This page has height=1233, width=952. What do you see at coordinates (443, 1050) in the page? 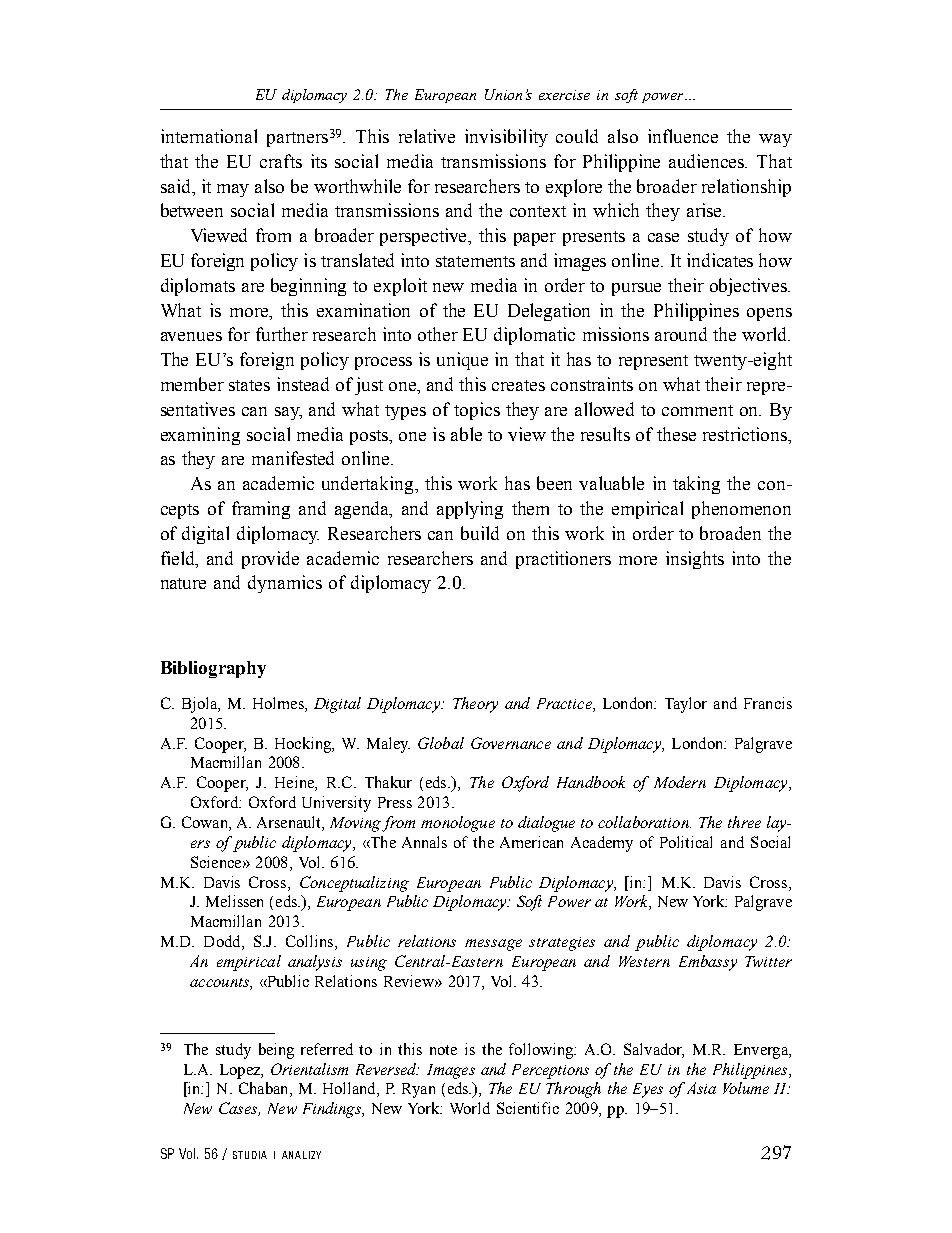
I see `note` at bounding box center [443, 1050].
